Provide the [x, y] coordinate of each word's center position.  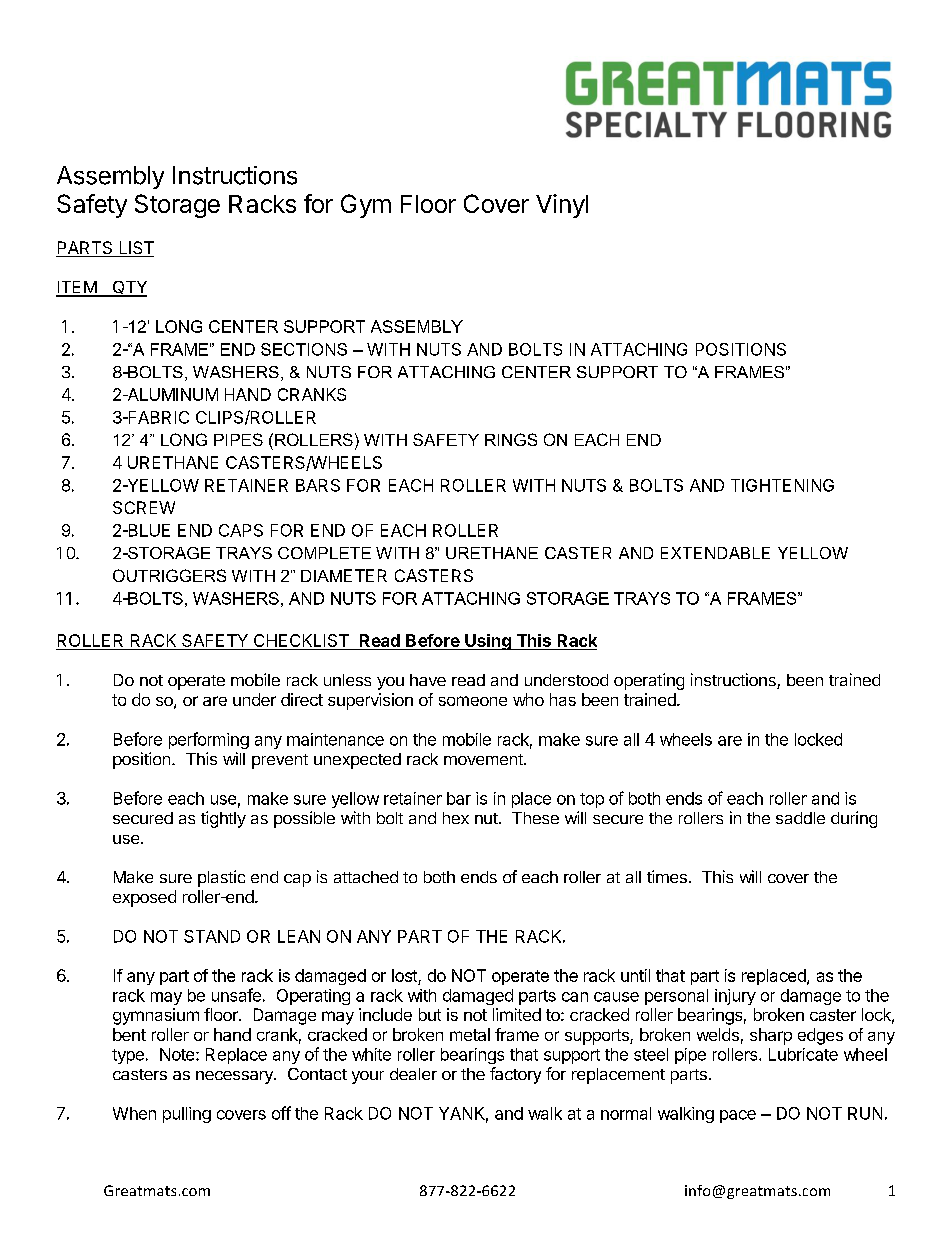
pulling [187, 1115]
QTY [128, 289]
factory [515, 1075]
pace [738, 1116]
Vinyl [562, 206]
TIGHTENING [782, 485]
